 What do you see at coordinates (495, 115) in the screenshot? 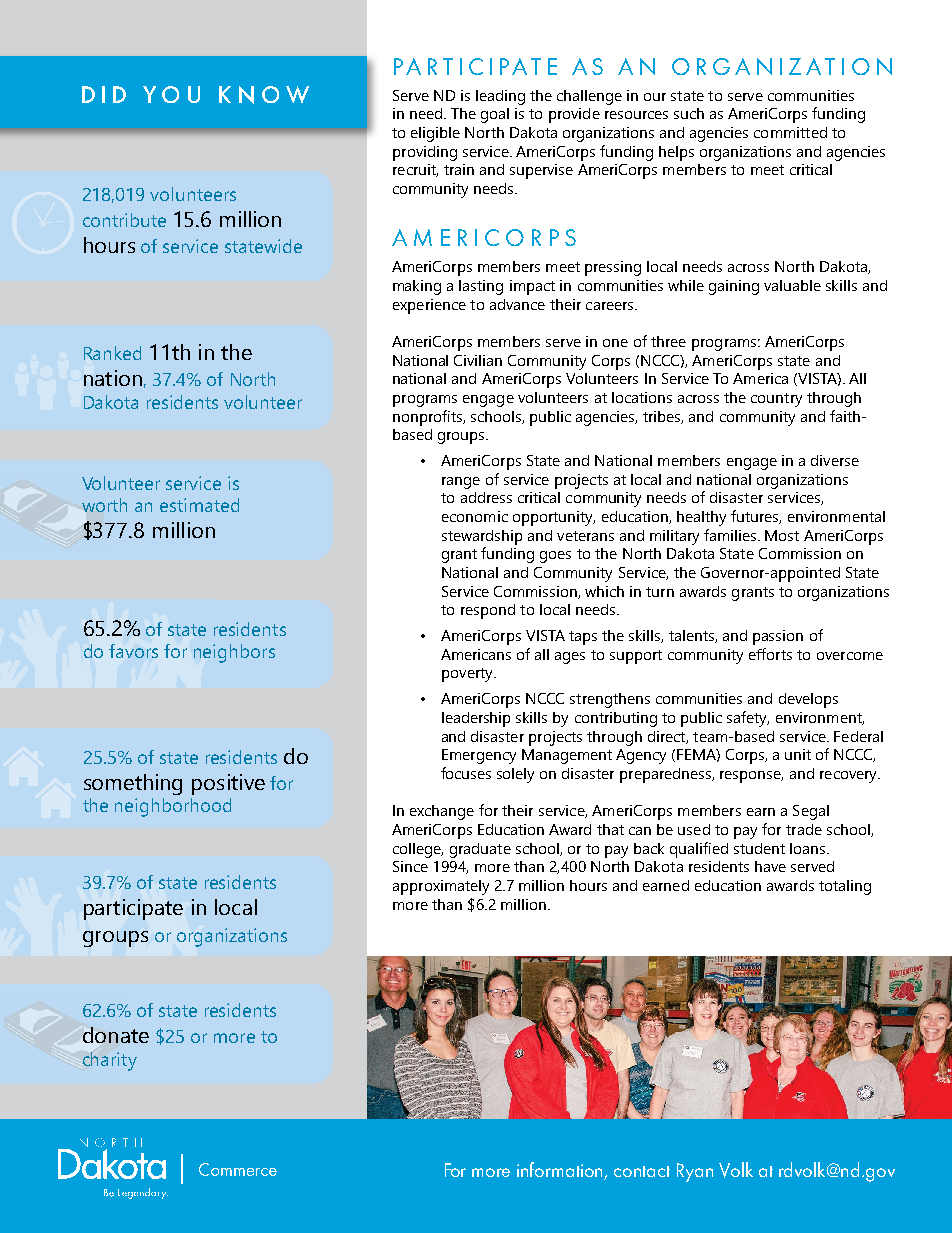
I see `goal` at bounding box center [495, 115].
